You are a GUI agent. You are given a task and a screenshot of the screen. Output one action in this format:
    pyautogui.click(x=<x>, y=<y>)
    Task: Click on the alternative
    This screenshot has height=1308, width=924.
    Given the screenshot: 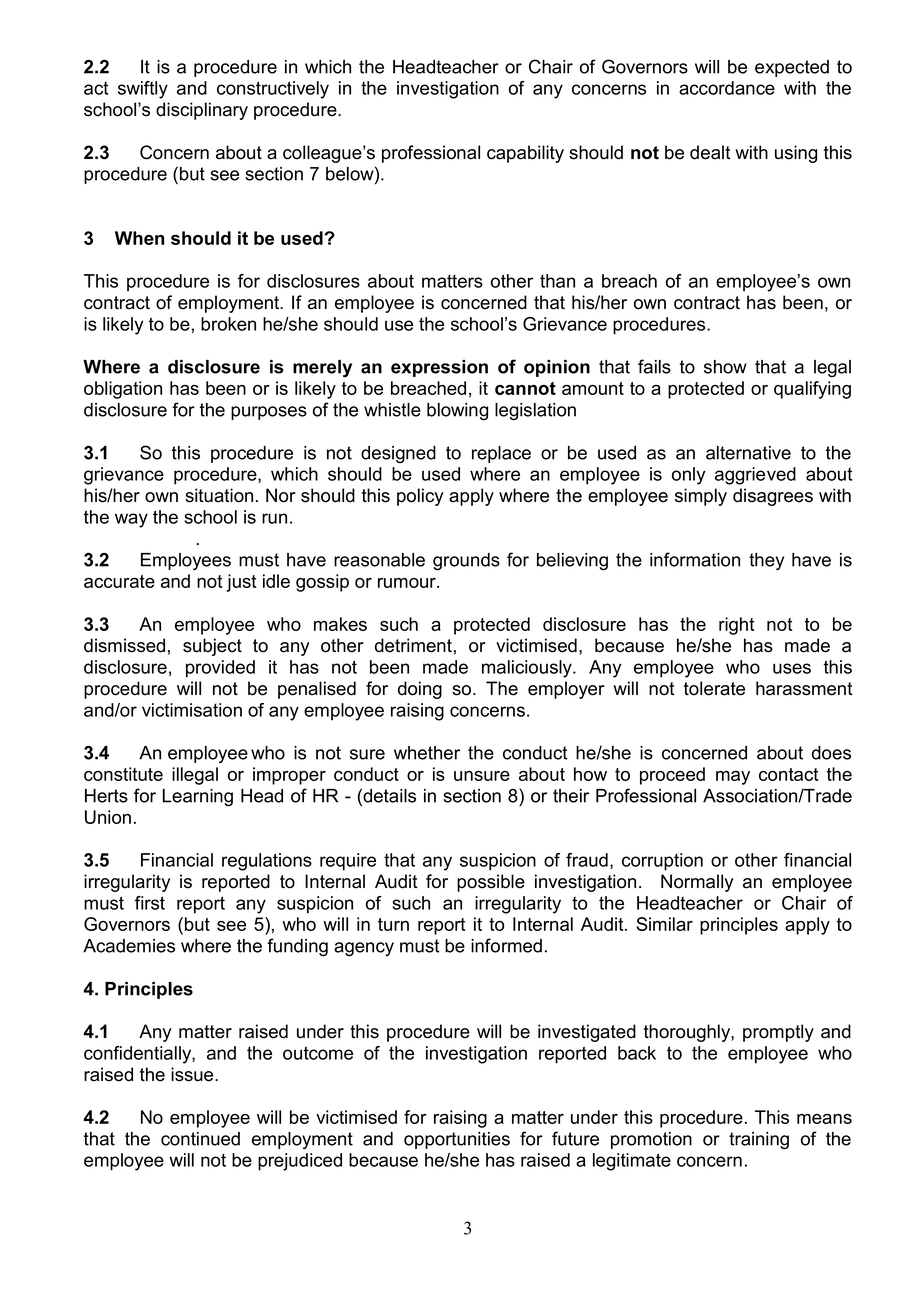 What is the action you would take?
    pyautogui.click(x=748, y=453)
